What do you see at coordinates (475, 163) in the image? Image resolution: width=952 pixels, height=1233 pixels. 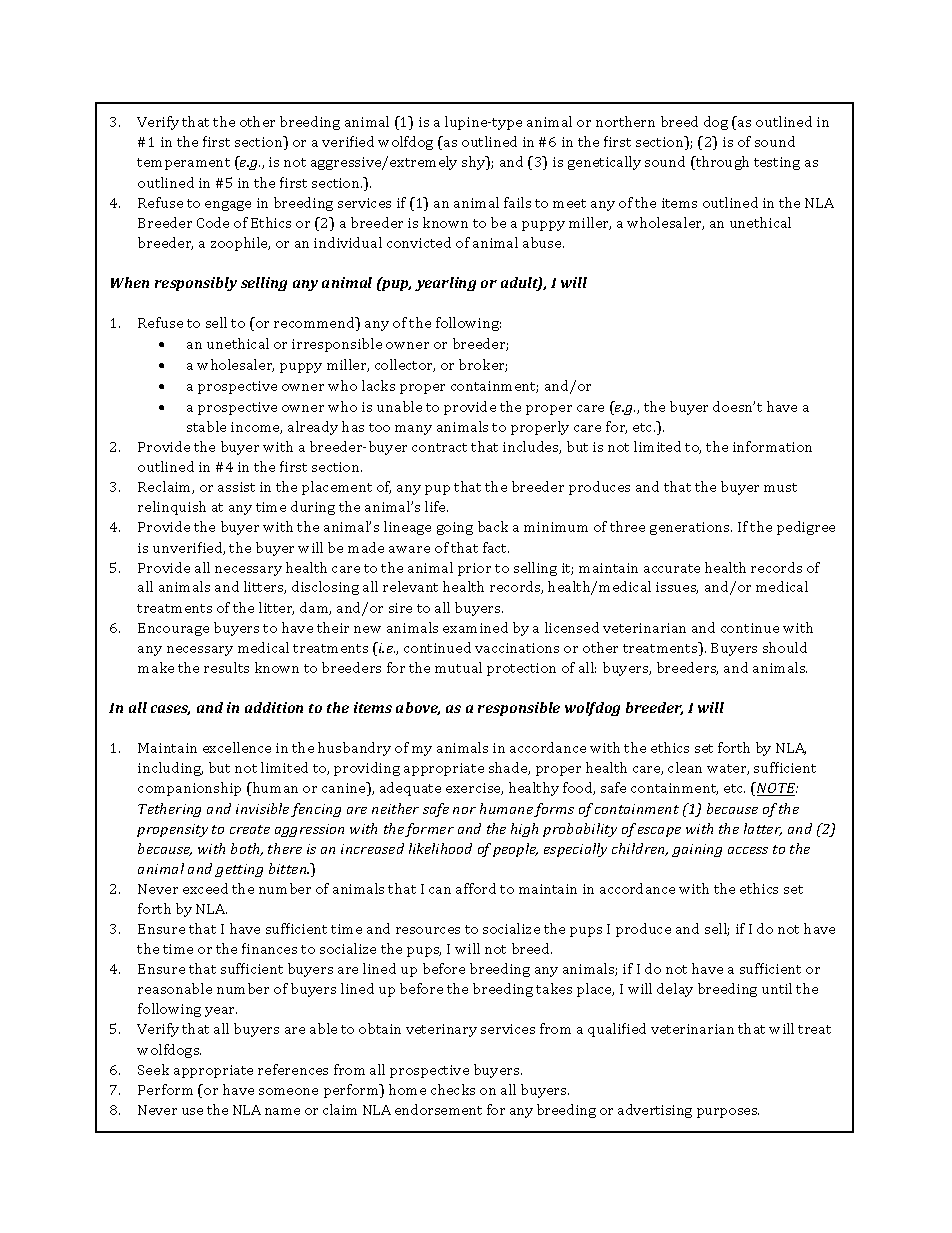 I see `shy` at bounding box center [475, 163].
